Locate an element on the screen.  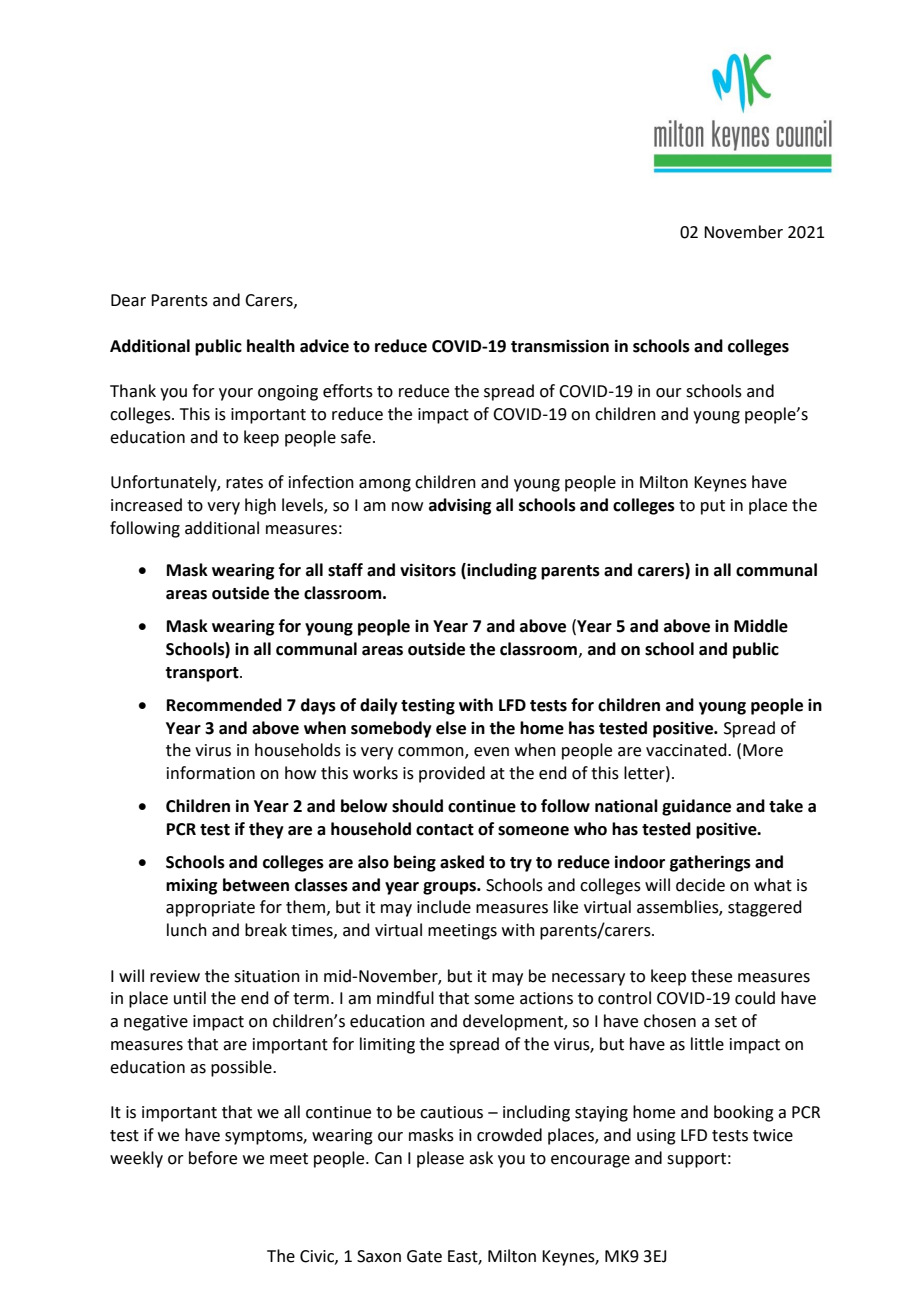
set is located at coordinates (726, 1022).
